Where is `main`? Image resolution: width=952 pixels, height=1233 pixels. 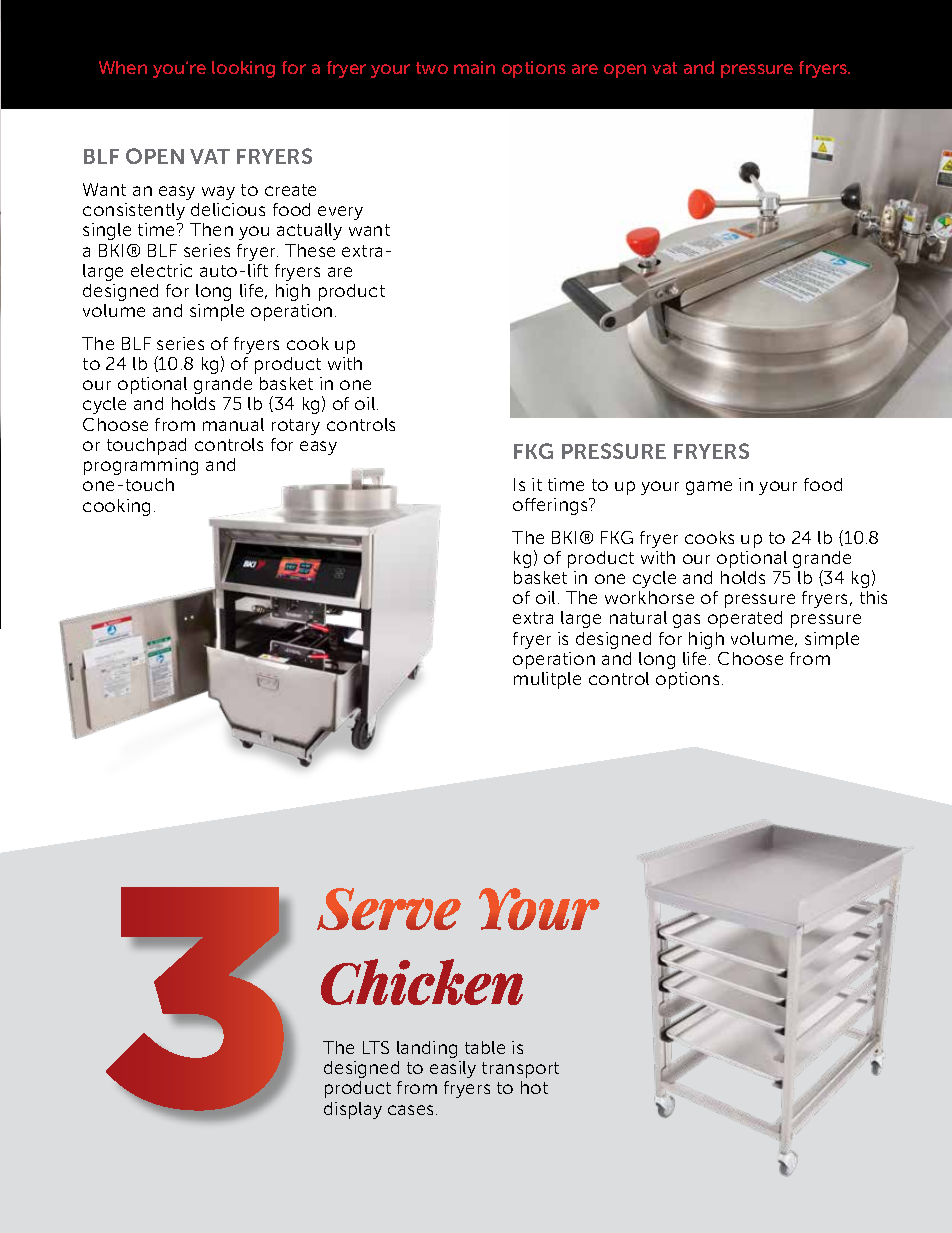
main is located at coordinates (474, 67).
